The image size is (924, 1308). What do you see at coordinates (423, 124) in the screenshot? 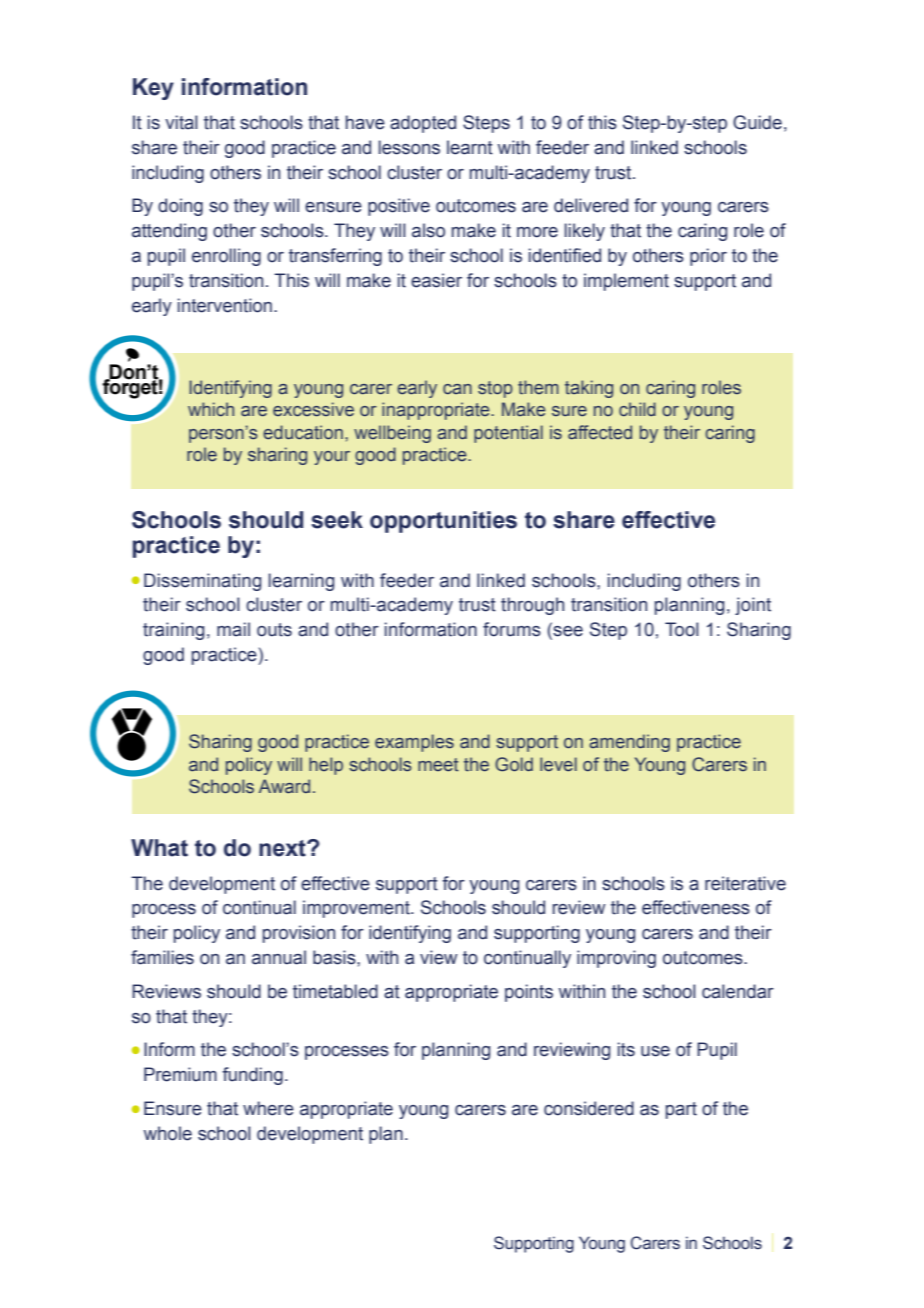
I see `adopted` at bounding box center [423, 124].
